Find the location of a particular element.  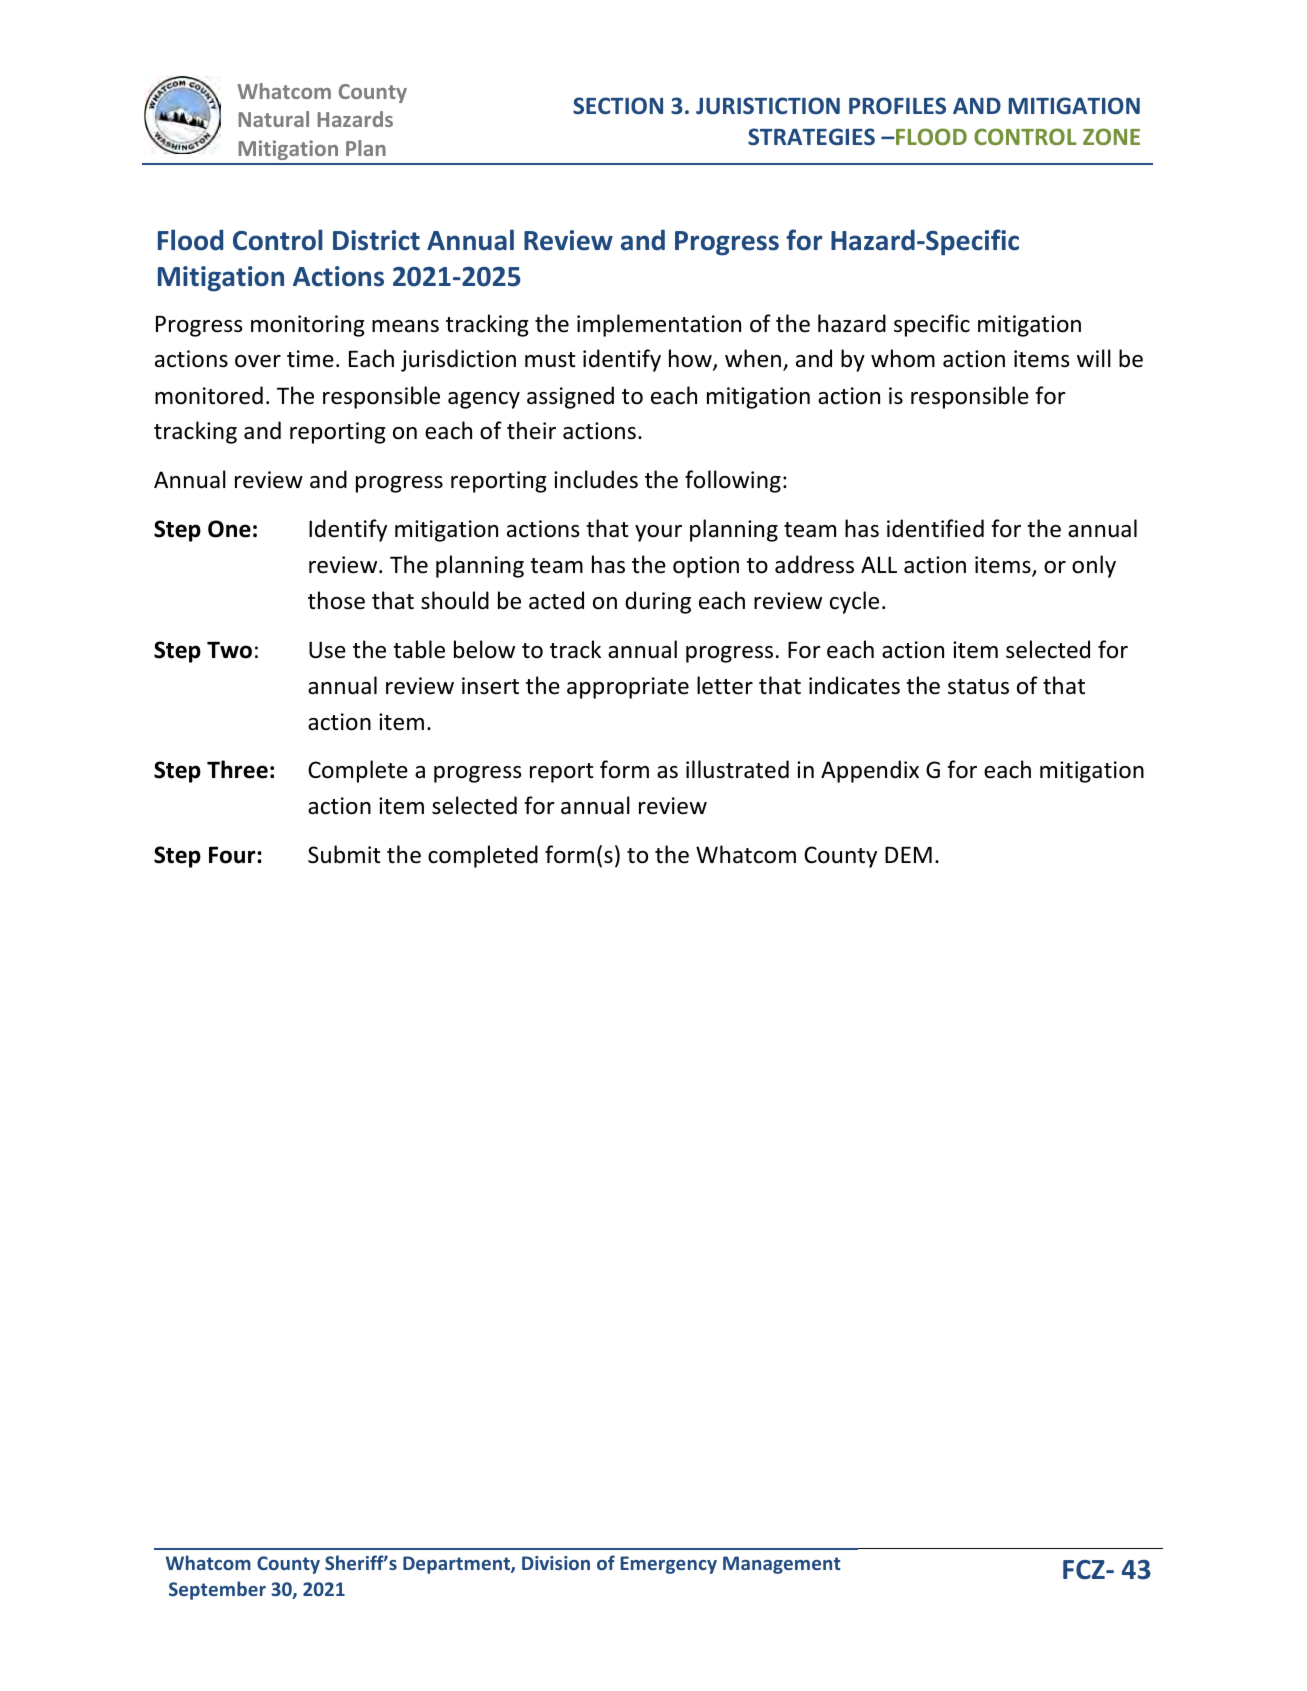

during is located at coordinates (658, 602).
